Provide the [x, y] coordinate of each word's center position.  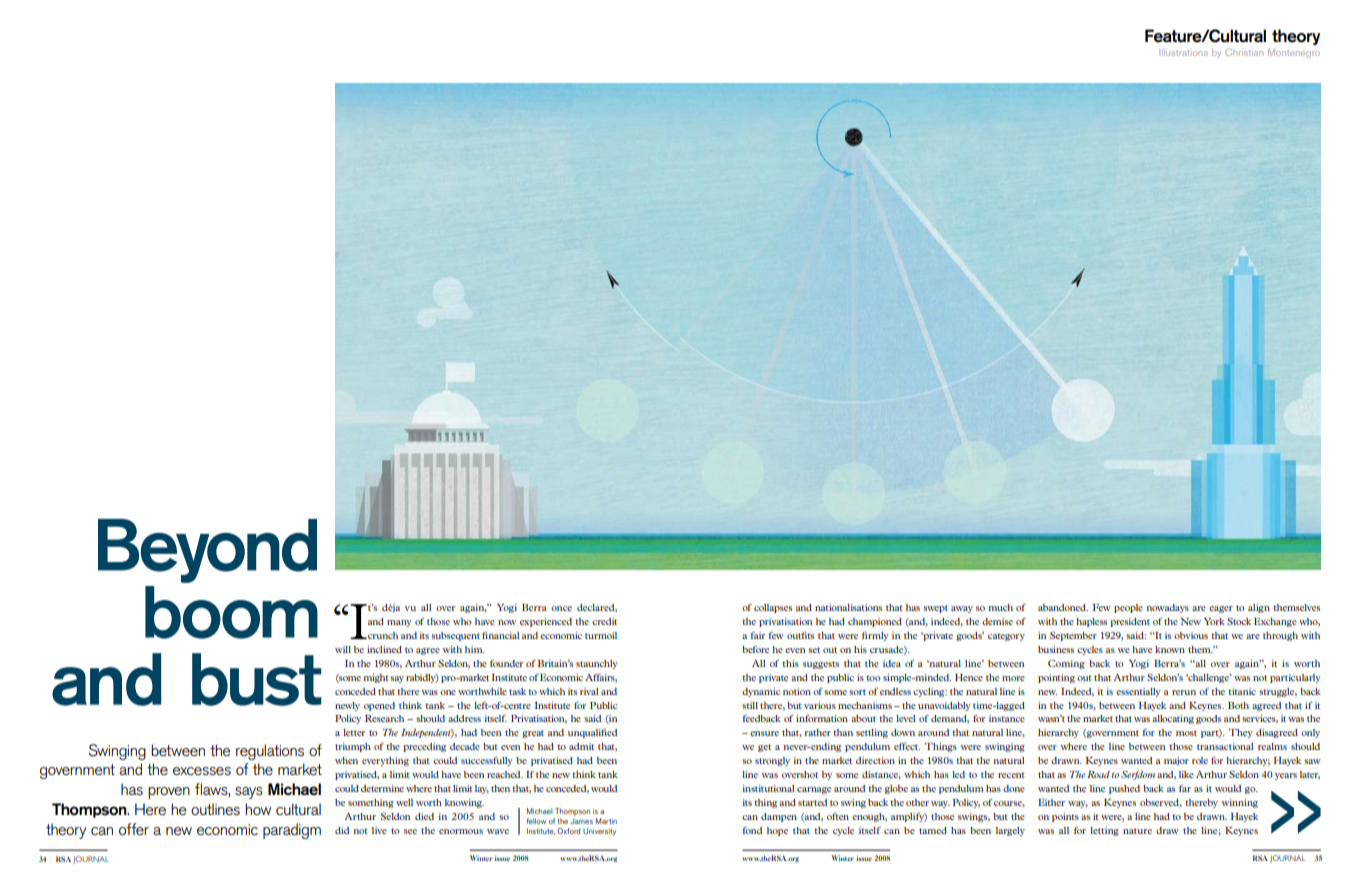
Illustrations [1183, 52]
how [258, 809]
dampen [779, 817]
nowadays [1167, 608]
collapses [773, 608]
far [1185, 788]
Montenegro [1294, 53]
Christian [1244, 52]
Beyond [207, 551]
